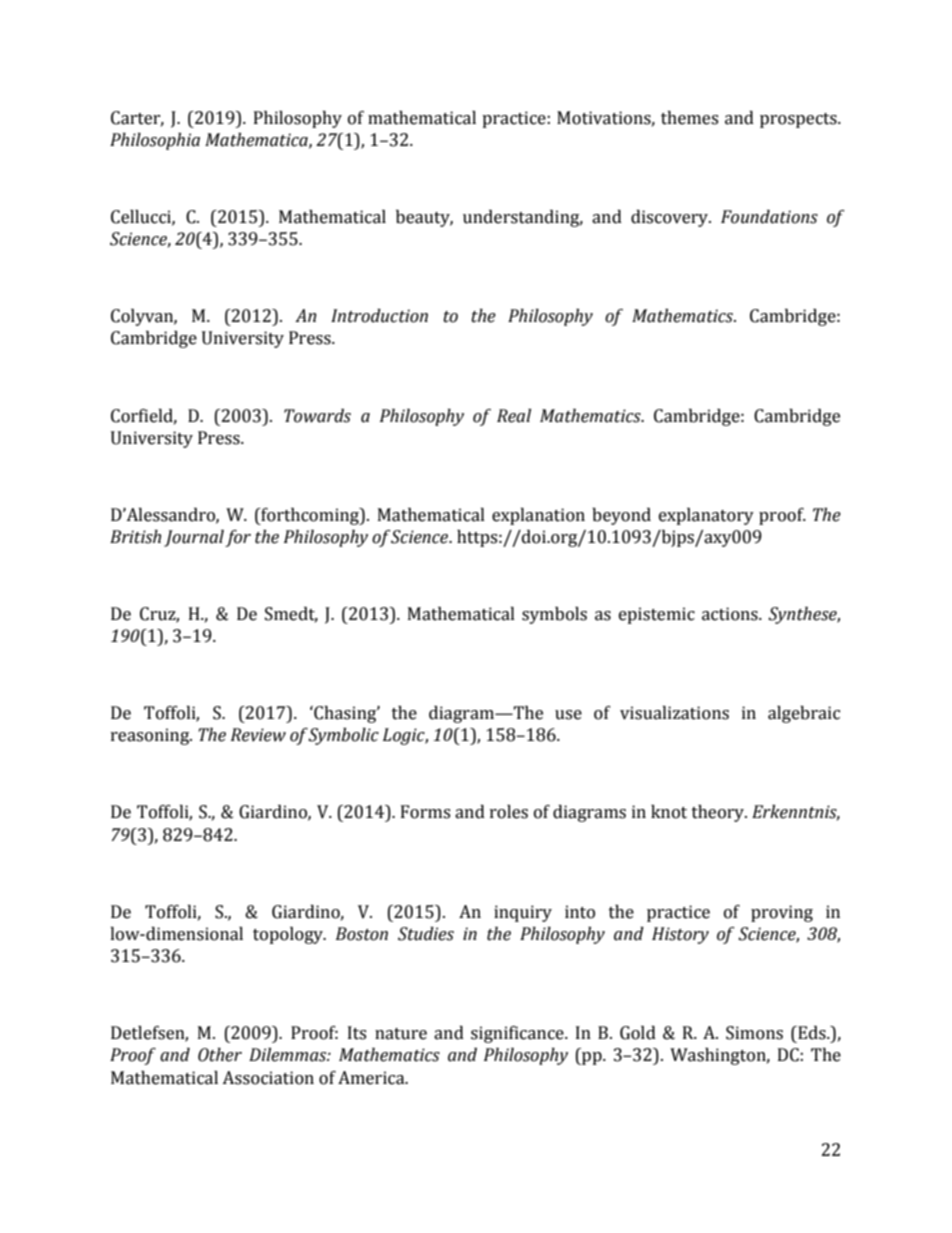  I want to click on actions, so click(731, 614).
